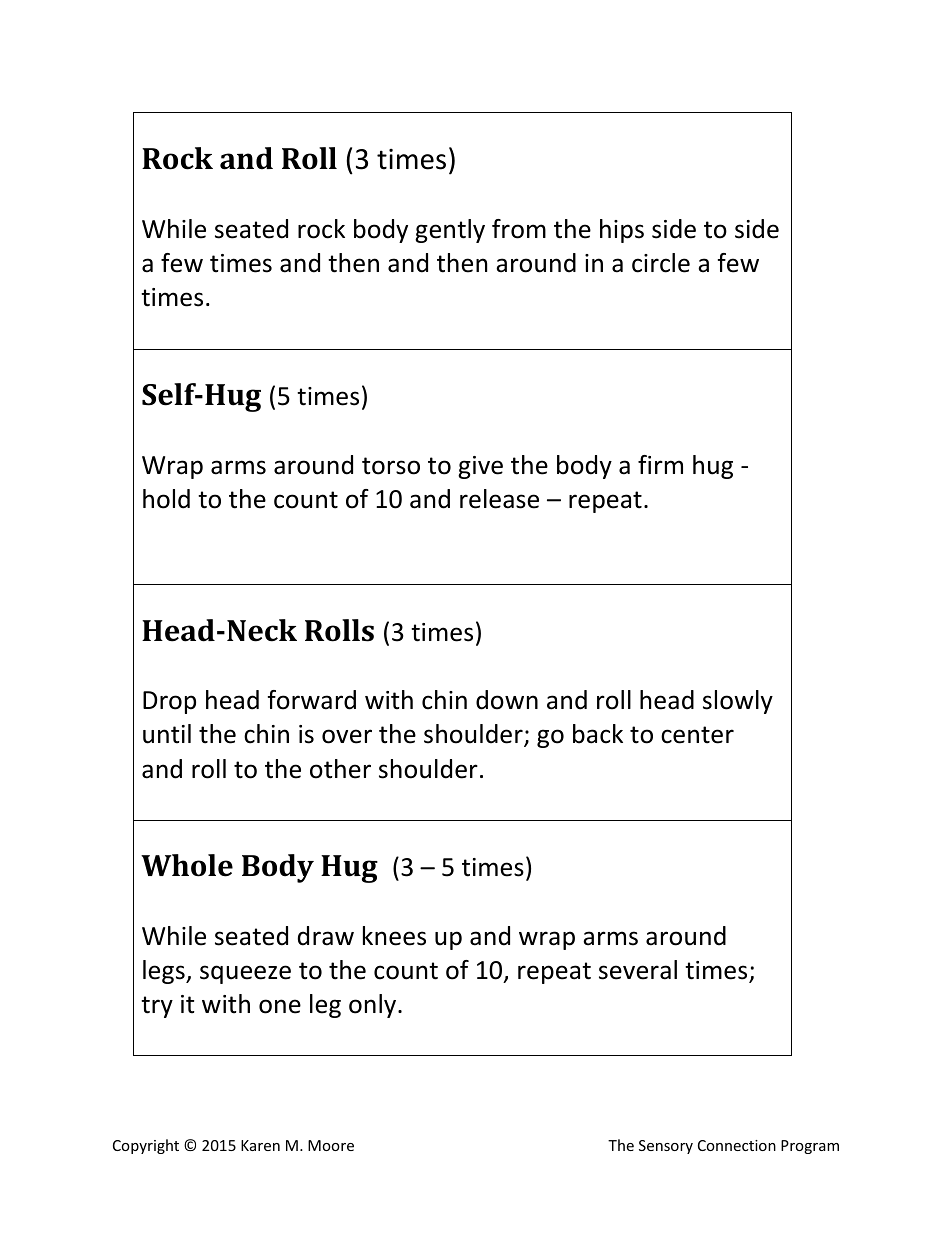  What do you see at coordinates (507, 700) in the document?
I see `down` at bounding box center [507, 700].
